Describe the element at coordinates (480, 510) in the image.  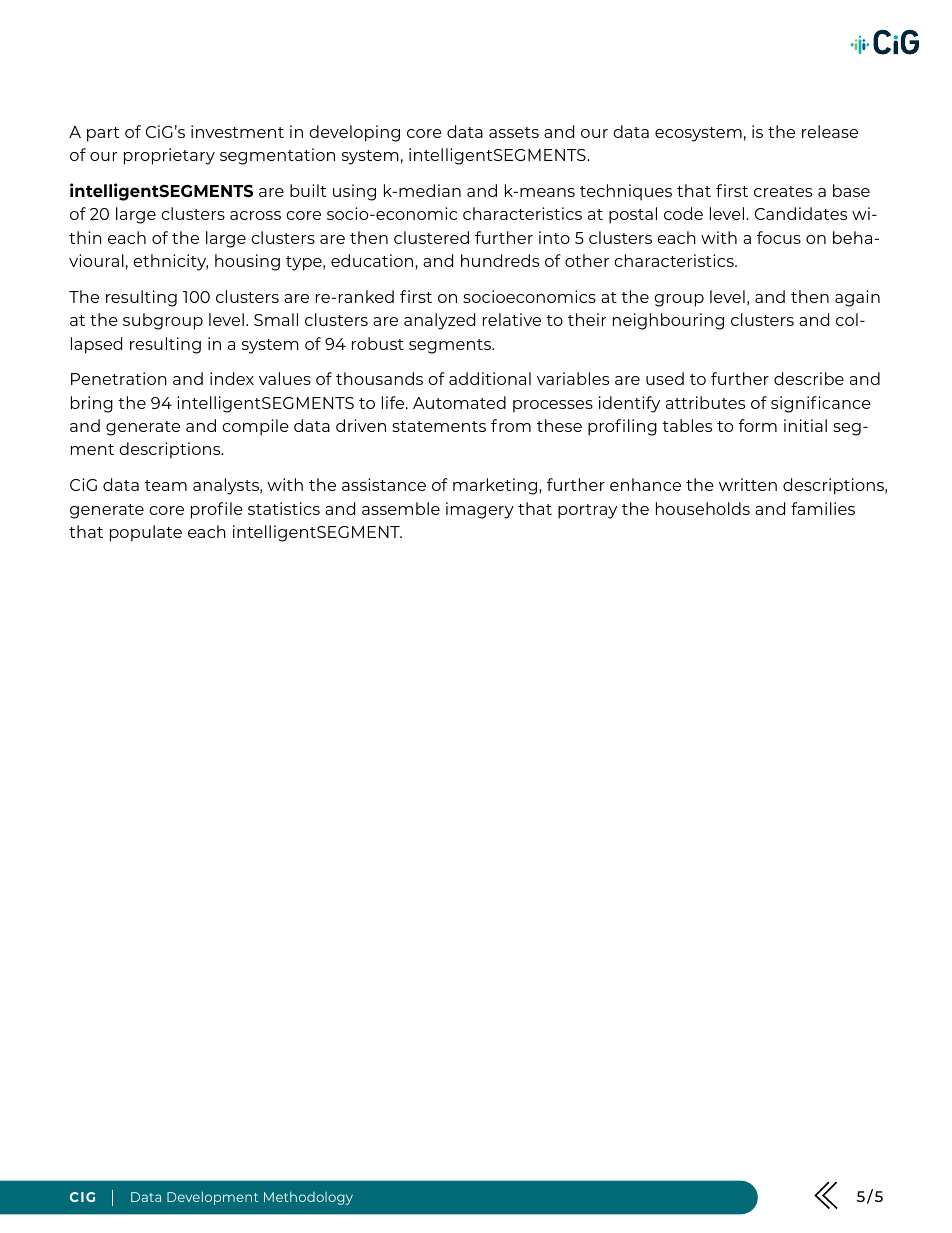
I see `imagery` at that location.
